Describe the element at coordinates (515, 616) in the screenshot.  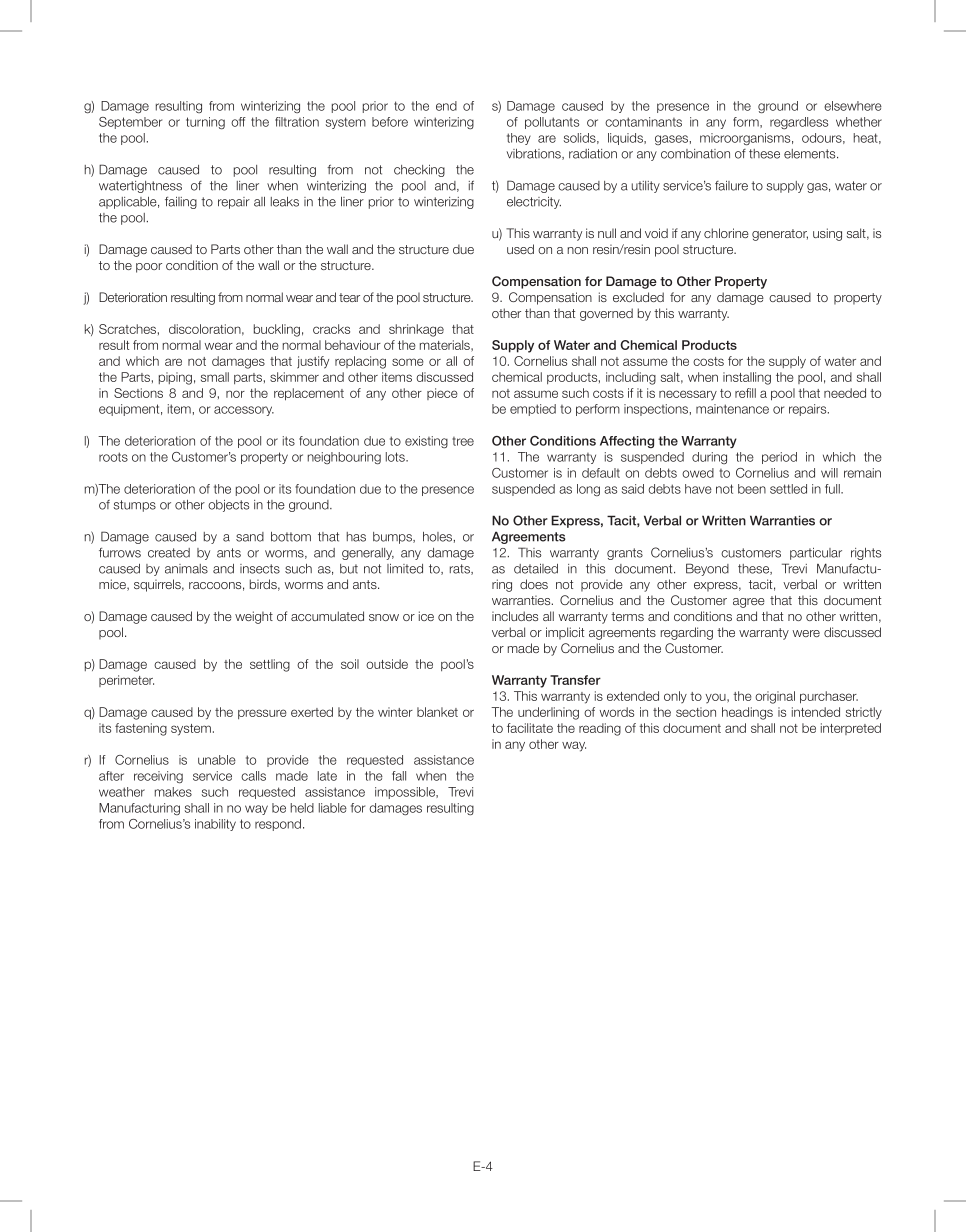
I see `includes` at that location.
